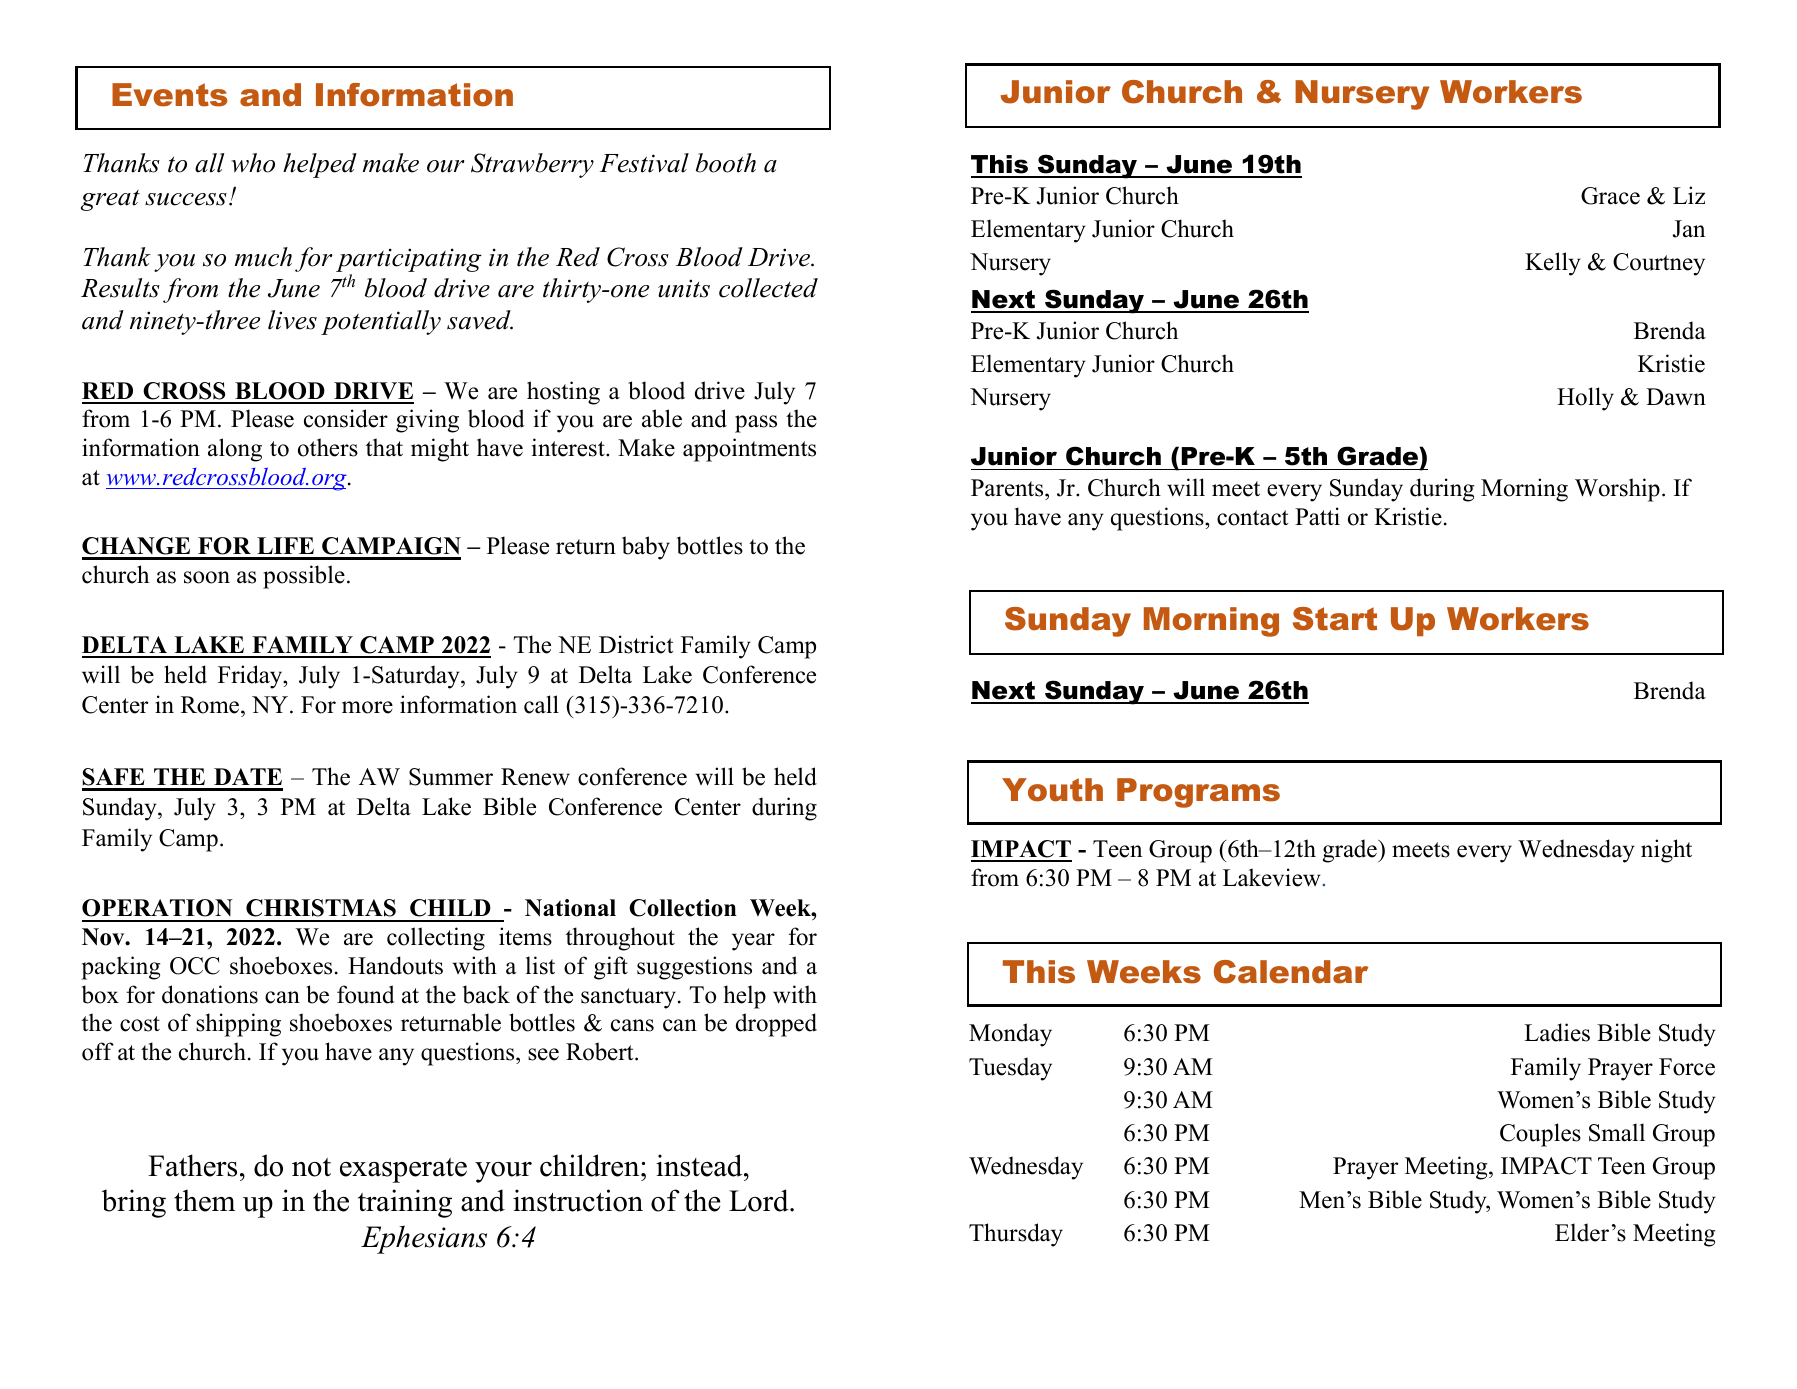 This document has height=1389, width=1797. What do you see at coordinates (204, 1200) in the document?
I see `them` at bounding box center [204, 1200].
